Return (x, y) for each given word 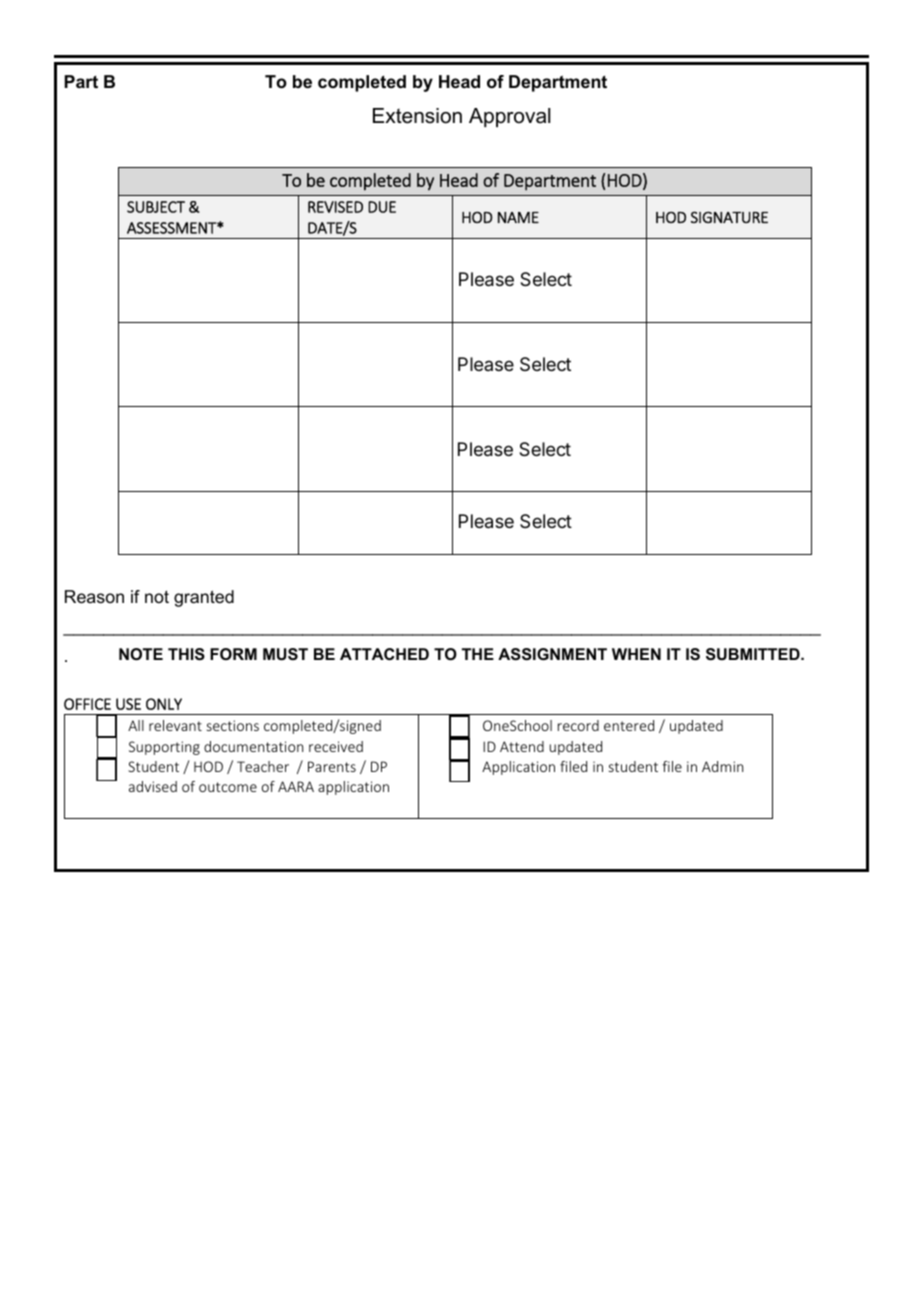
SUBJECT (156, 207)
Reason (94, 597)
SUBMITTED (754, 654)
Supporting (164, 748)
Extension (417, 116)
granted (204, 598)
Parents (332, 766)
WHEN (636, 654)
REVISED (335, 207)
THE (478, 654)
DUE (382, 207)
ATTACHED (384, 654)
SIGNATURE (729, 217)
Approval (509, 117)
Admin (722, 766)
